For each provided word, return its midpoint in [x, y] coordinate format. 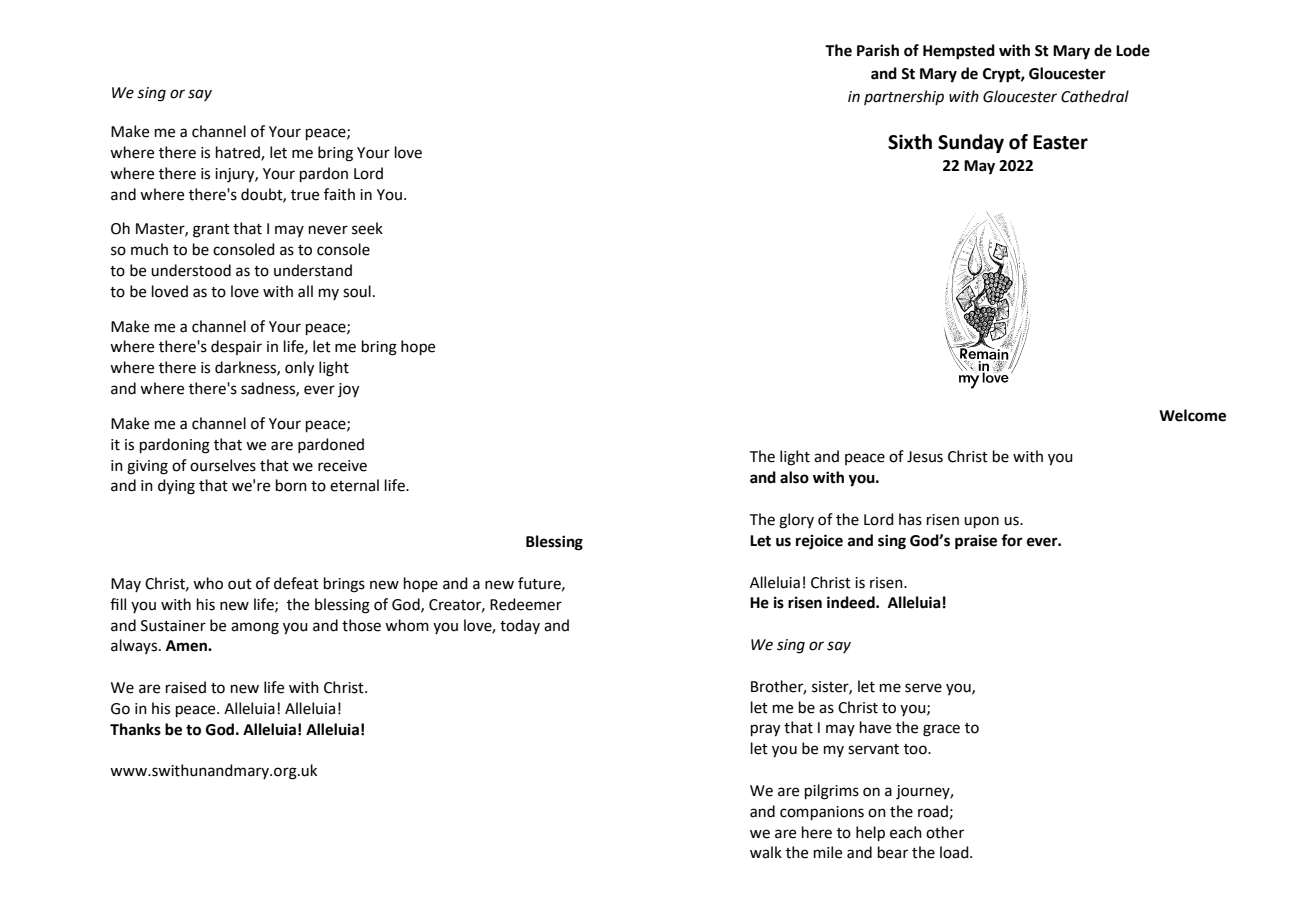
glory [796, 521]
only [299, 369]
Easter [1060, 142]
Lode [1133, 50]
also [794, 477]
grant [211, 231]
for [1012, 540]
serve [923, 688]
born [291, 485]
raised [186, 687]
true [305, 195]
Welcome [1192, 415]
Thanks [135, 729]
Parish [878, 50]
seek [367, 228]
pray [765, 730]
